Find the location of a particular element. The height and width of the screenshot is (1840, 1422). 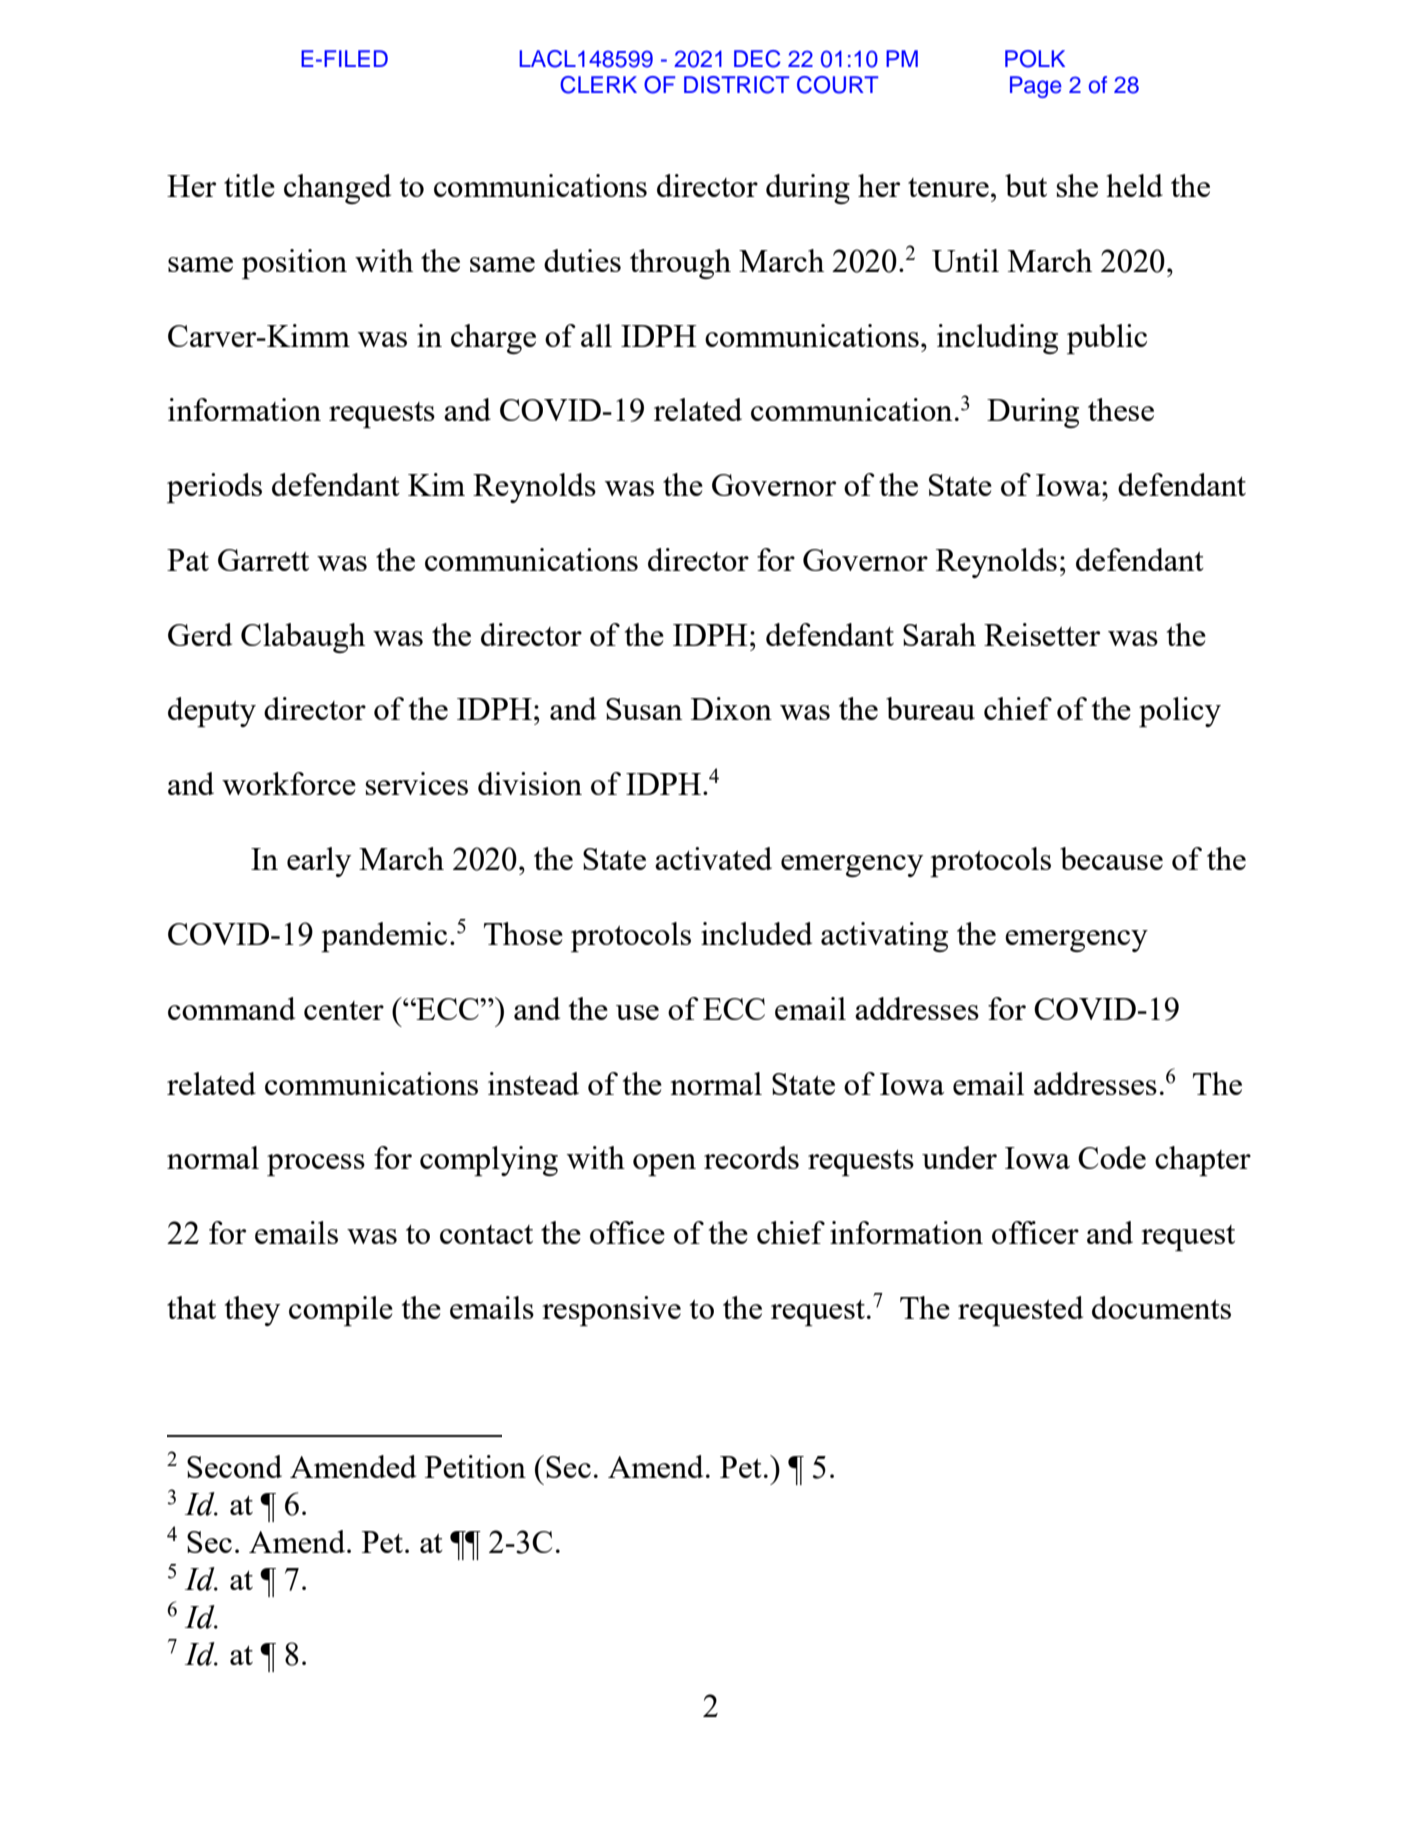

Page is located at coordinates (1036, 87).
